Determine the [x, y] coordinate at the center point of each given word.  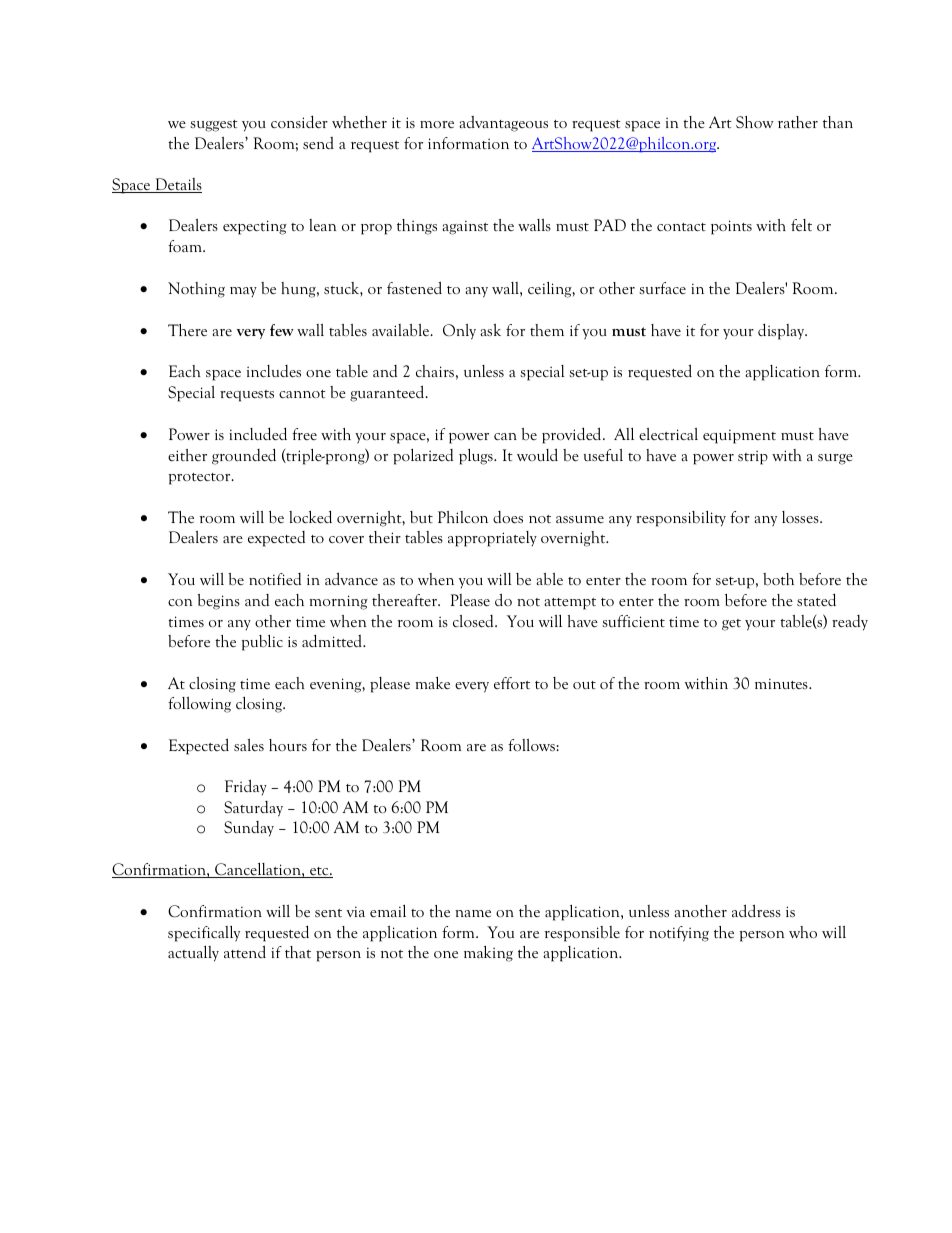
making [488, 954]
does [508, 517]
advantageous [503, 124]
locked [310, 517]
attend [245, 951]
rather [798, 122]
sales [249, 745]
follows [532, 745]
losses [801, 517]
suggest [214, 126]
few [282, 330]
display [782, 331]
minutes [782, 683]
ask [490, 330]
